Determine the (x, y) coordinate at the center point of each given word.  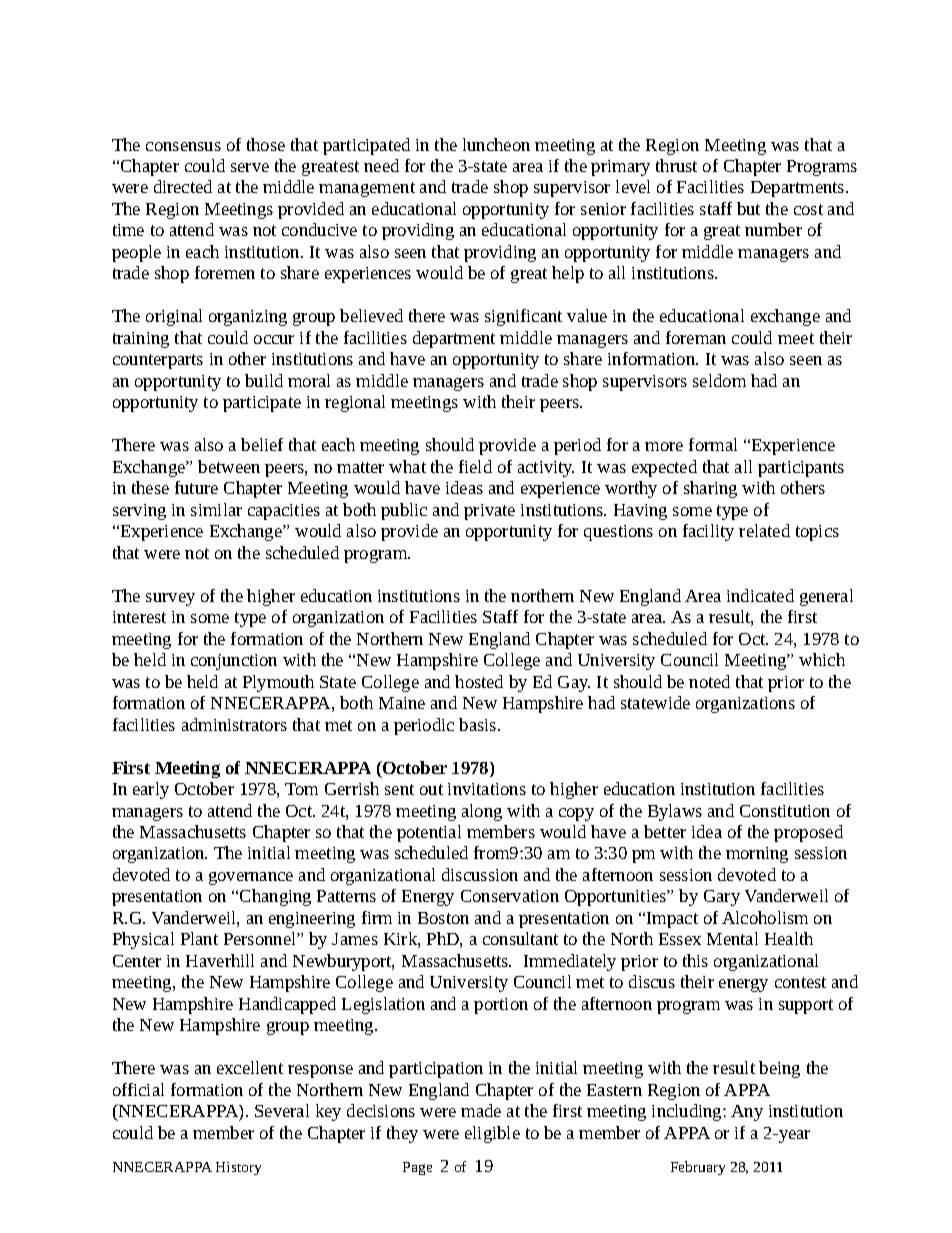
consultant (520, 938)
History (238, 1168)
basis (479, 724)
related (764, 530)
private (489, 512)
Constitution (785, 811)
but (748, 208)
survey (170, 599)
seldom (719, 380)
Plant (199, 938)
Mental (732, 938)
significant (523, 317)
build (264, 380)
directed (183, 186)
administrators (234, 724)
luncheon (496, 144)
